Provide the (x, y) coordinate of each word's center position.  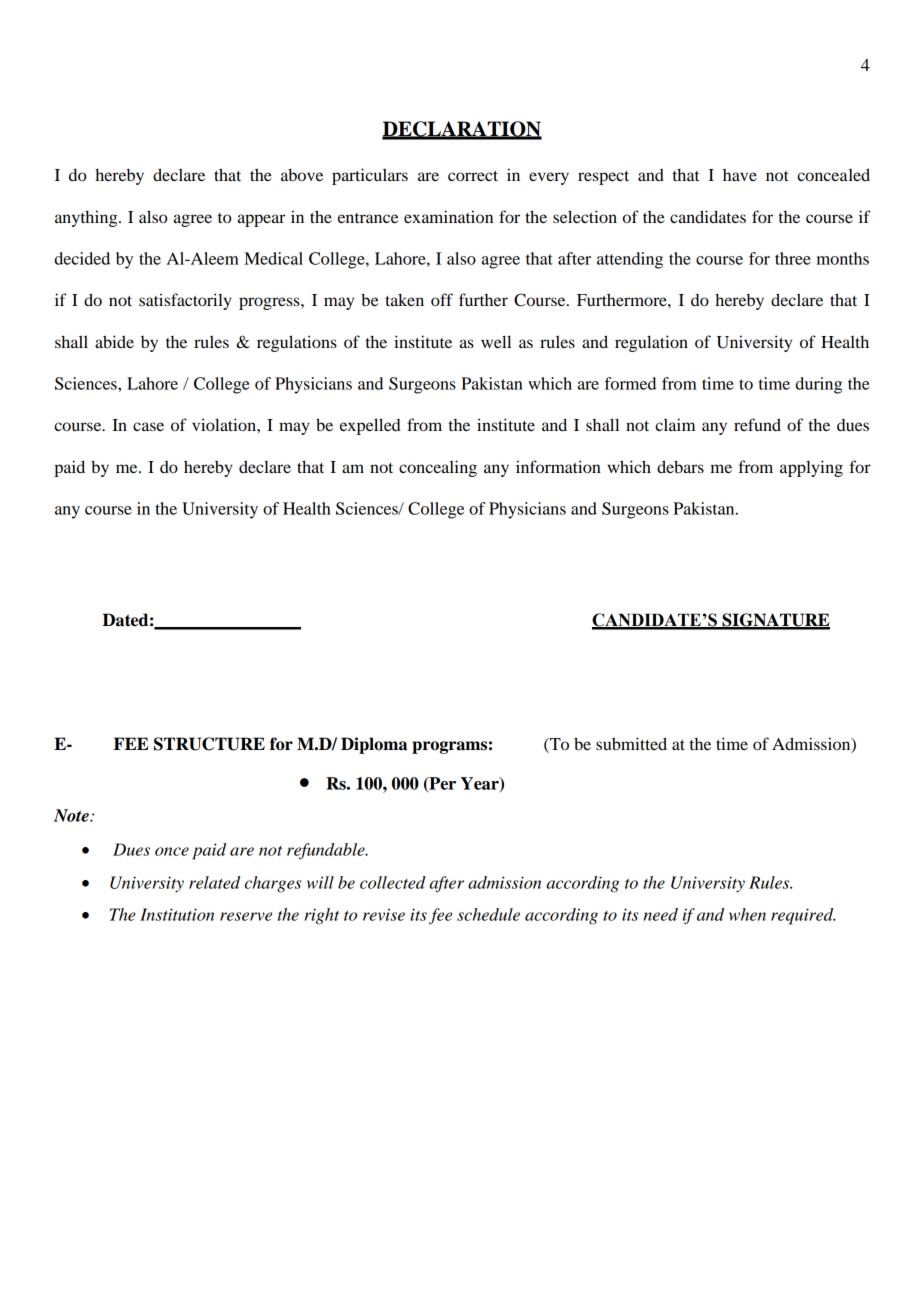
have (740, 175)
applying (811, 468)
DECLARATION (462, 130)
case (148, 426)
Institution (177, 914)
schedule (488, 914)
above (302, 174)
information (558, 466)
